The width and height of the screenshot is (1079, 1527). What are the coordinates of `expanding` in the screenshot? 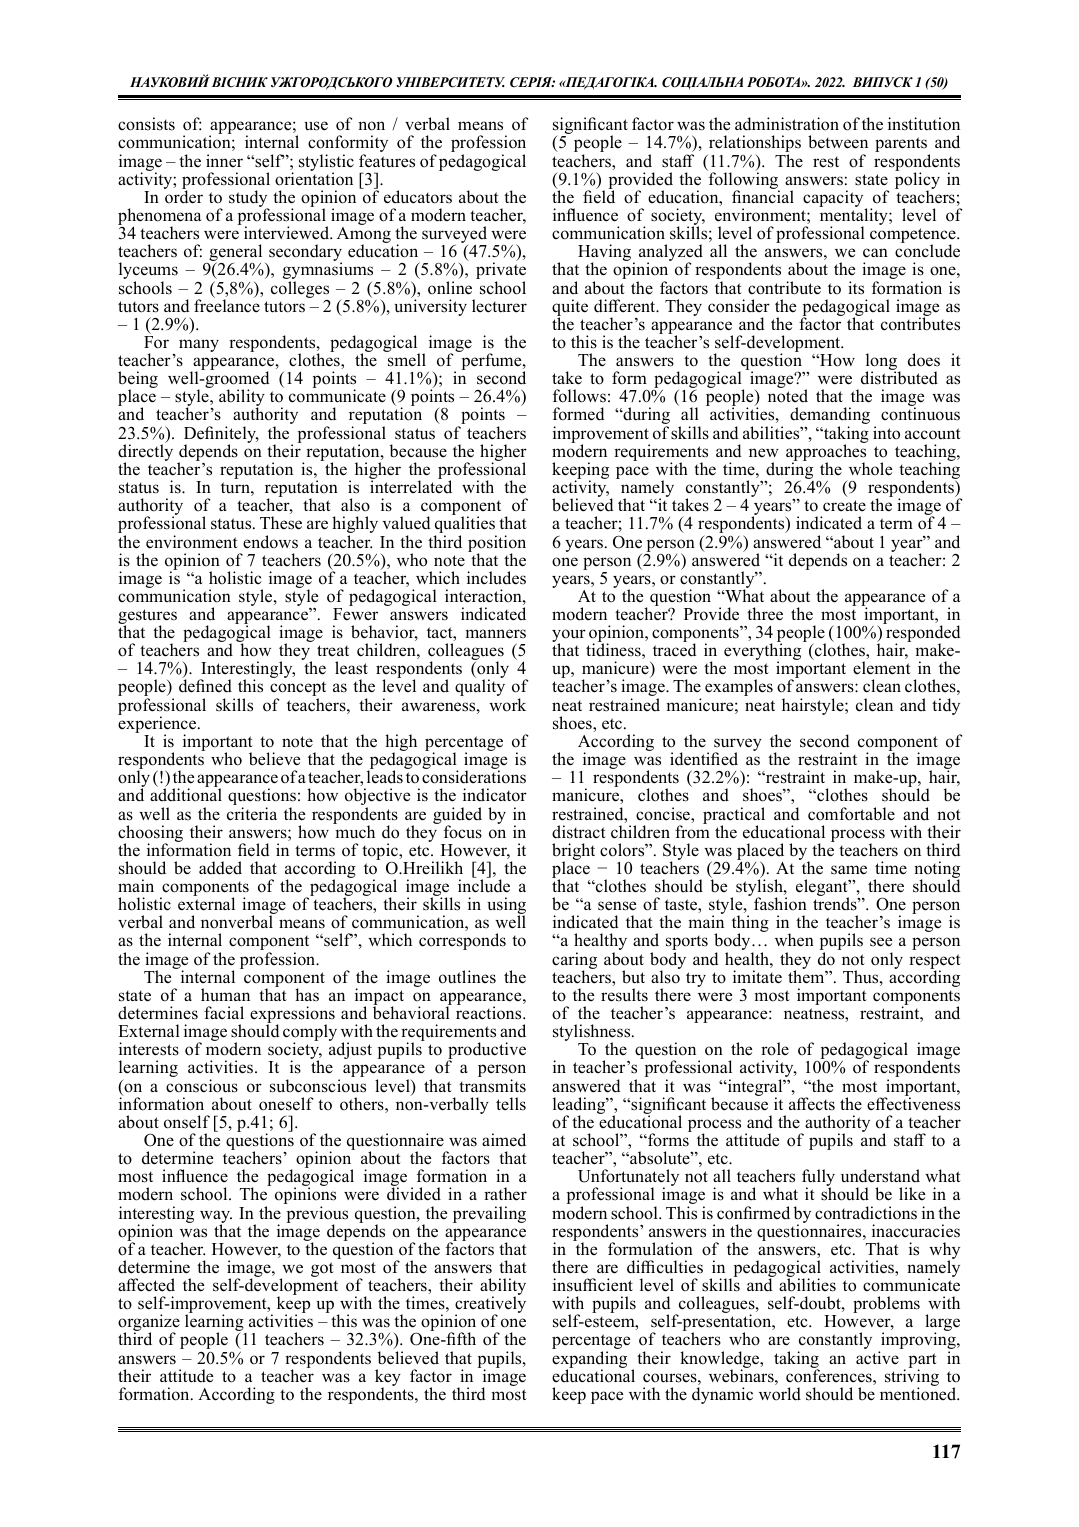 It's located at (589, 1361).
